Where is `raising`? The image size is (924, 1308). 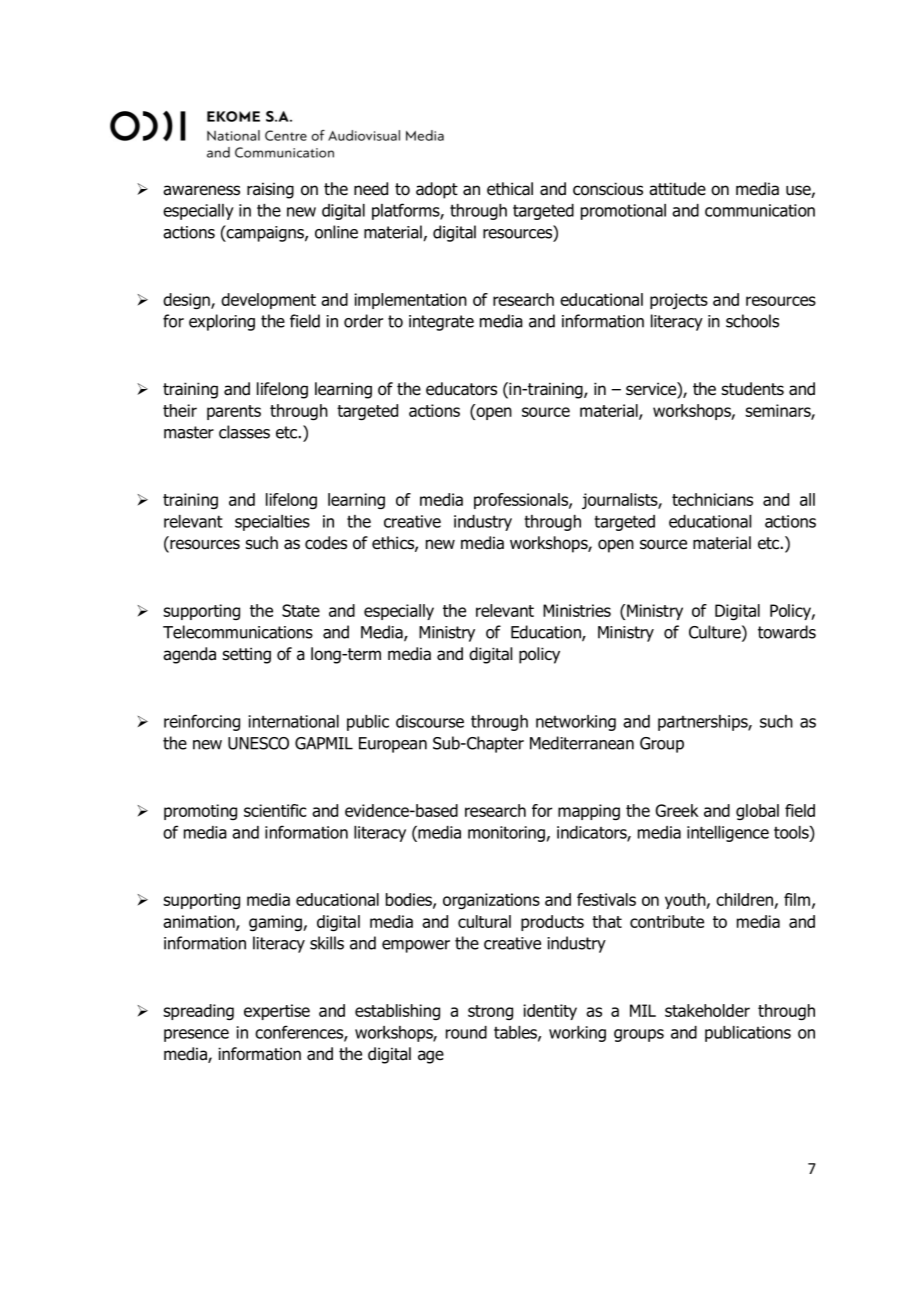 raising is located at coordinates (270, 190).
